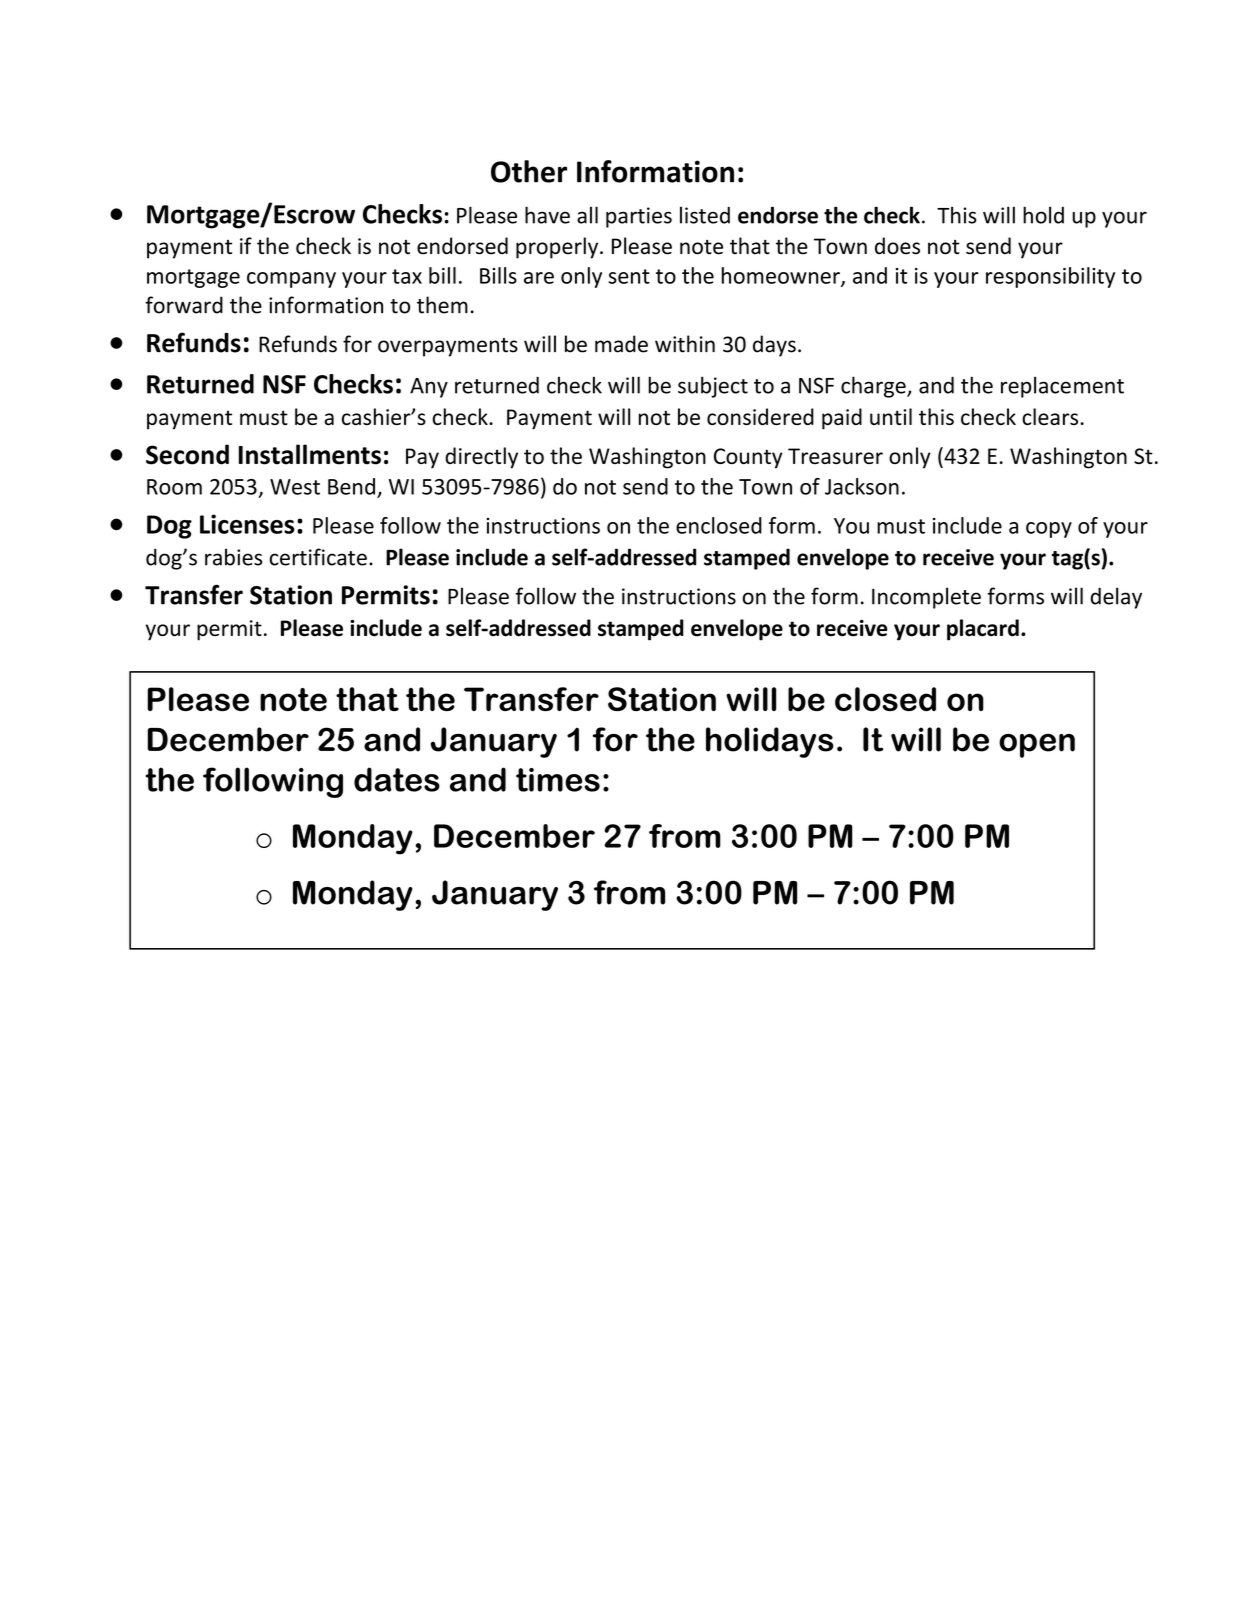 This screenshot has height=1598, width=1235. Describe the element at coordinates (639, 217) in the screenshot. I see `parties` at that location.
